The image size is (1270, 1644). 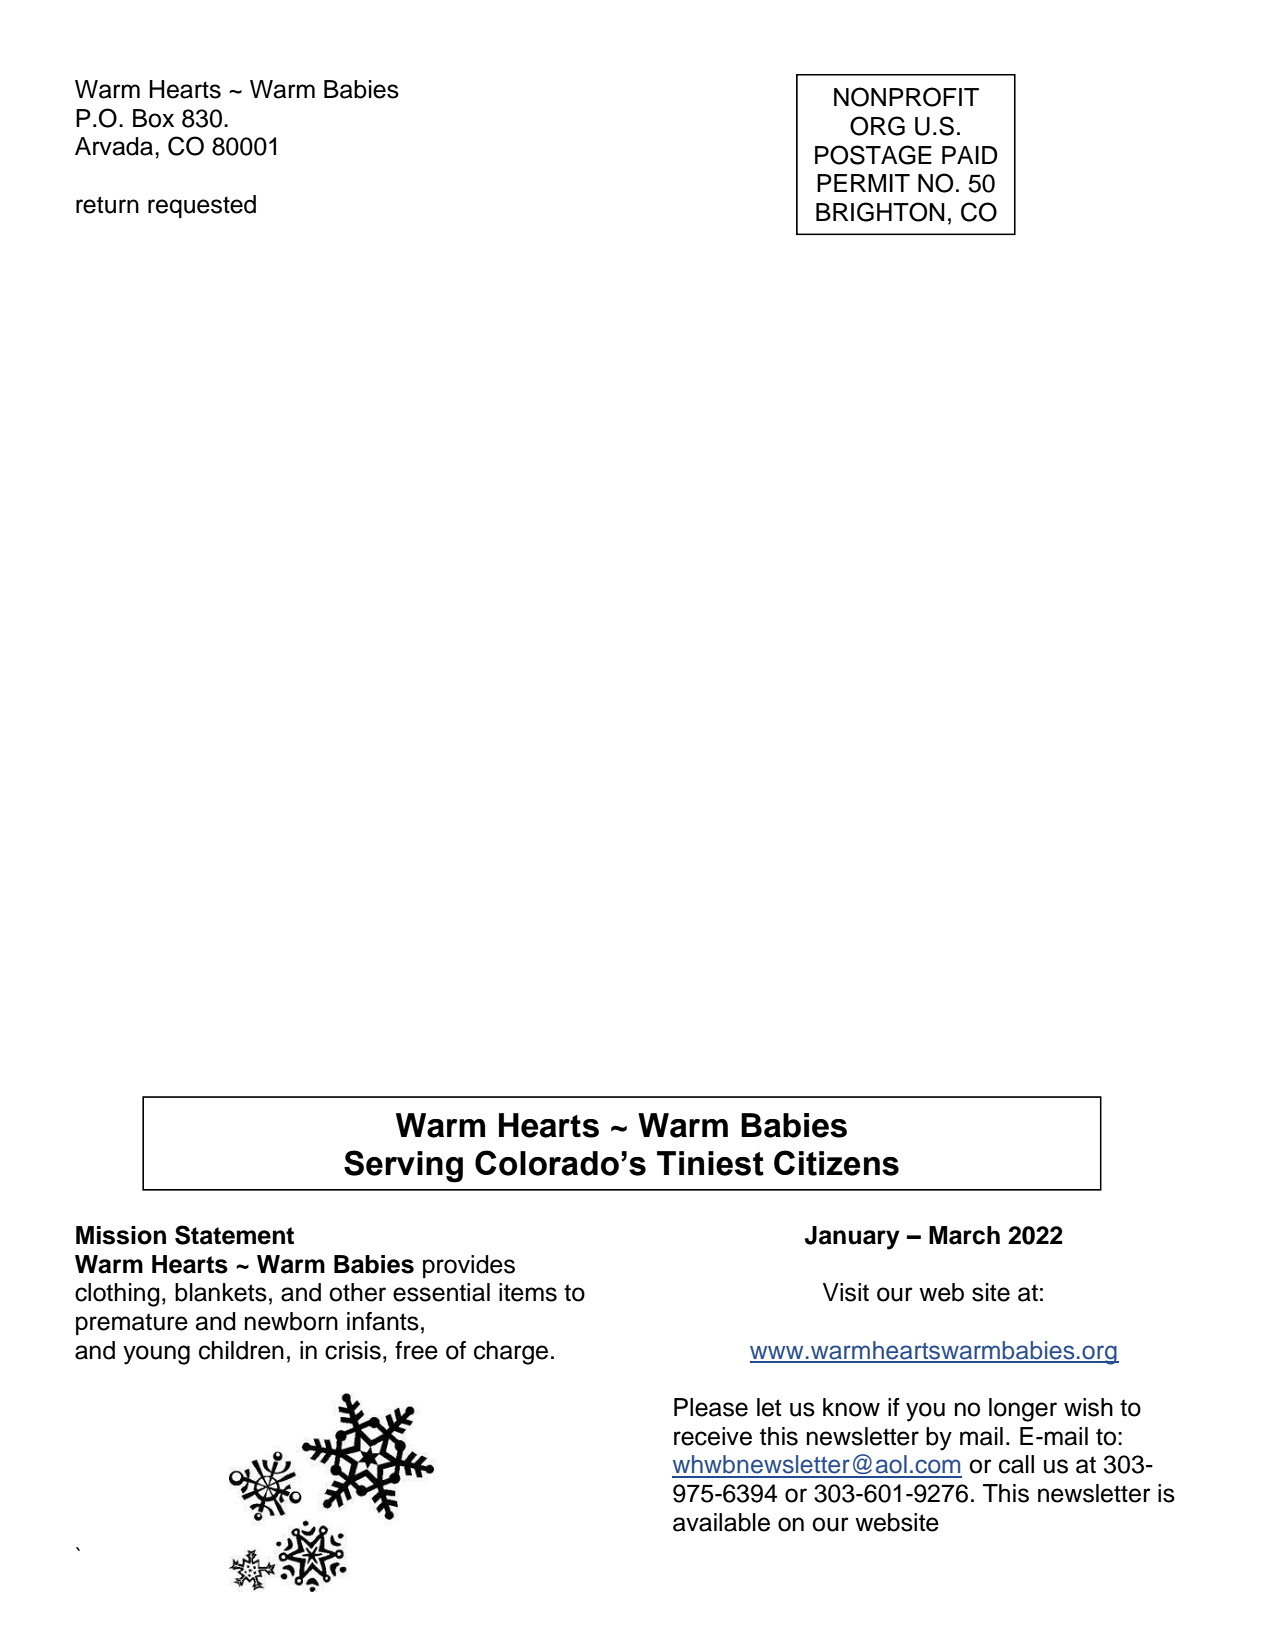 I want to click on PERMIT, so click(x=863, y=183).
